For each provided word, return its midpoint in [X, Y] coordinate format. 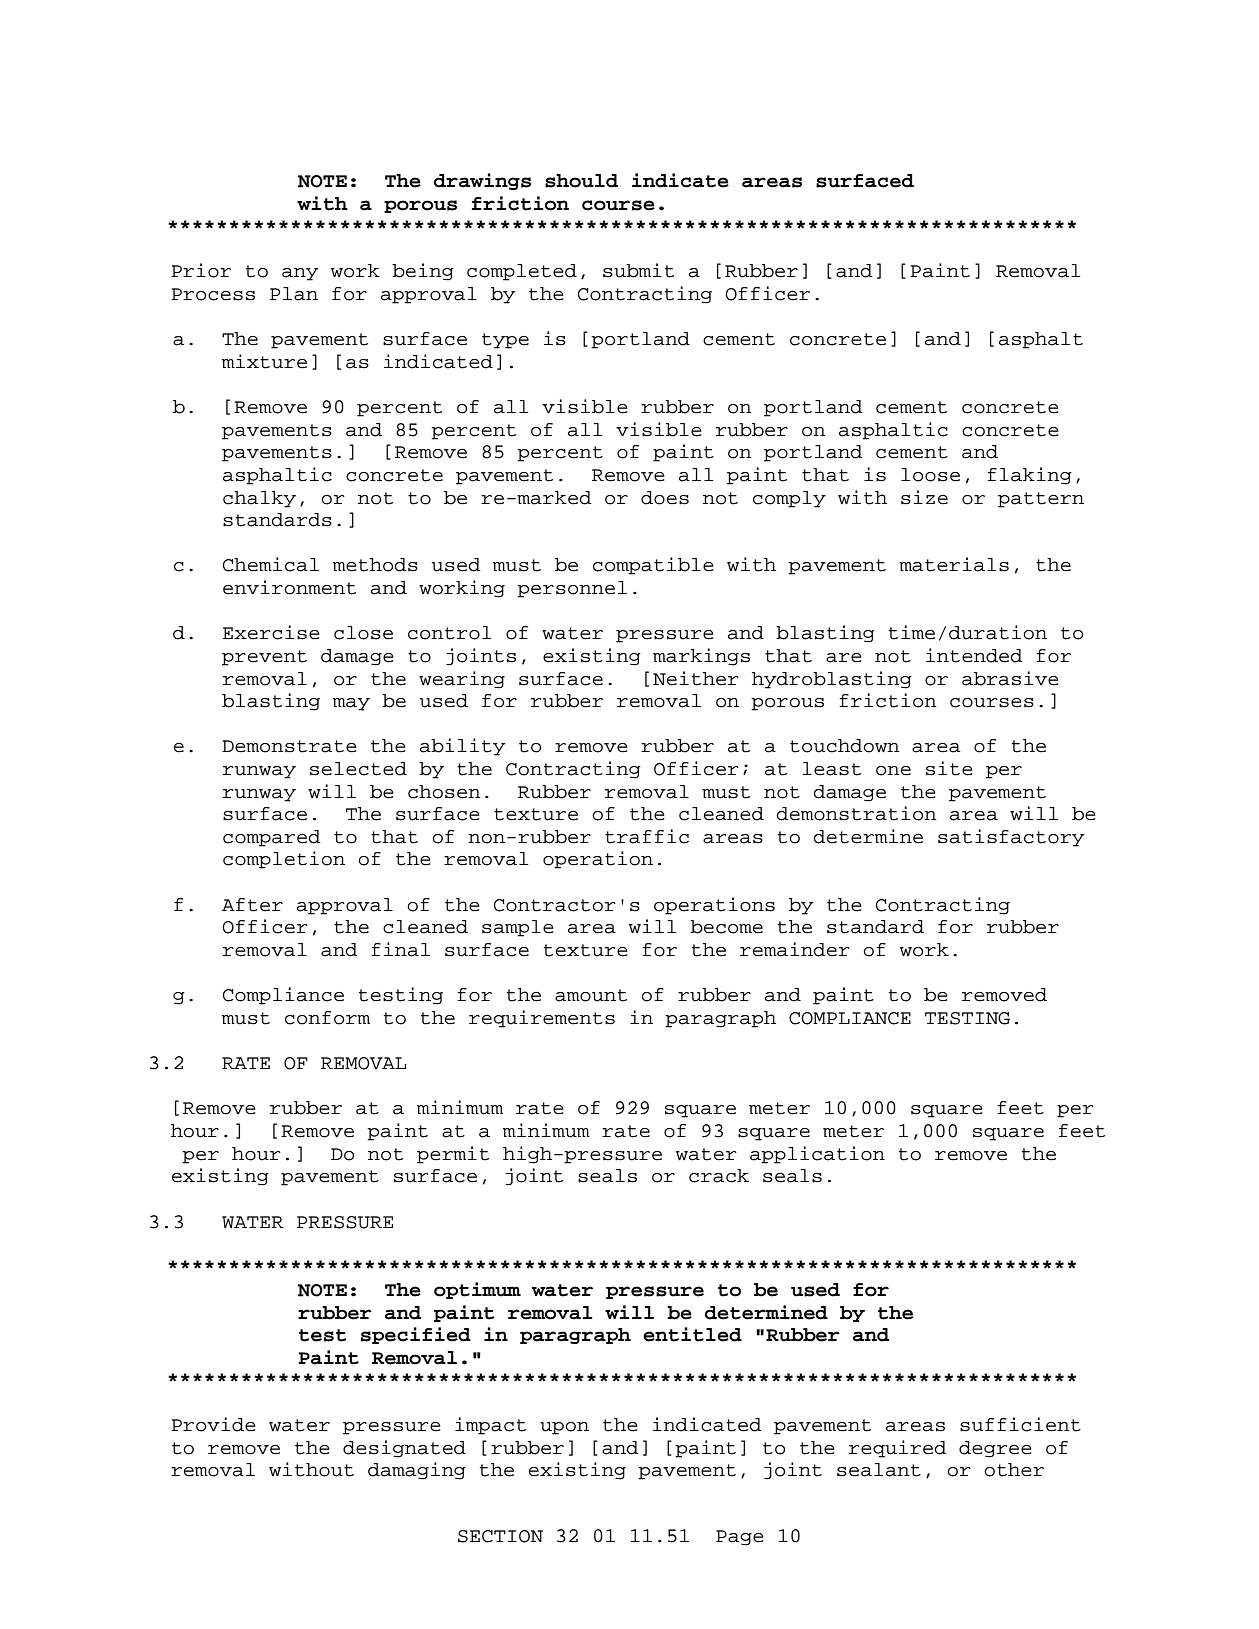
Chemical [271, 564]
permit [453, 1155]
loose [930, 475]
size [924, 497]
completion [284, 860]
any [300, 274]
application [817, 1155]
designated [404, 1449]
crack [719, 1176]
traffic [647, 836]
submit [638, 270]
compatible [653, 566]
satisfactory [1011, 838]
